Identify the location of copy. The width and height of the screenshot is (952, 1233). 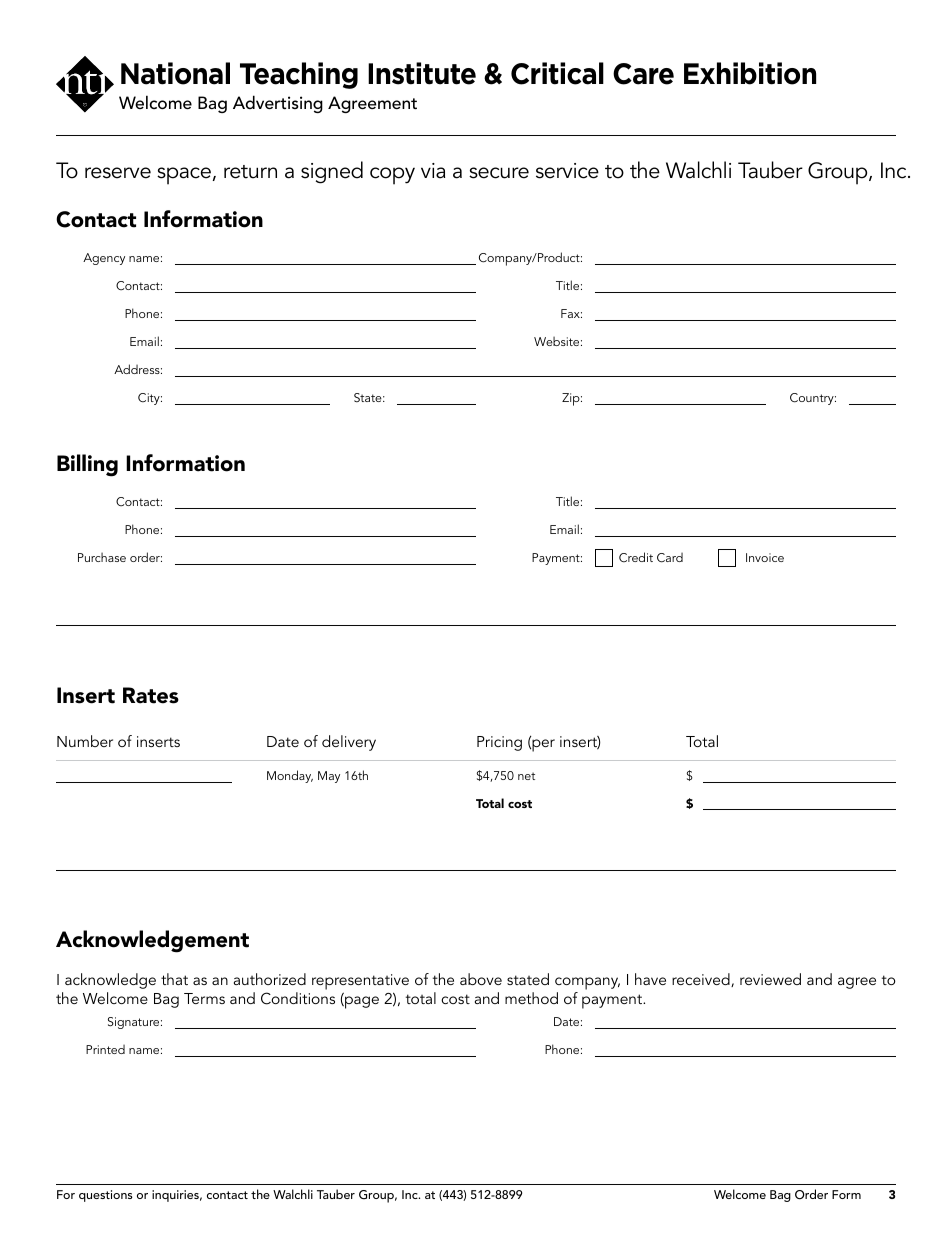
(392, 176).
